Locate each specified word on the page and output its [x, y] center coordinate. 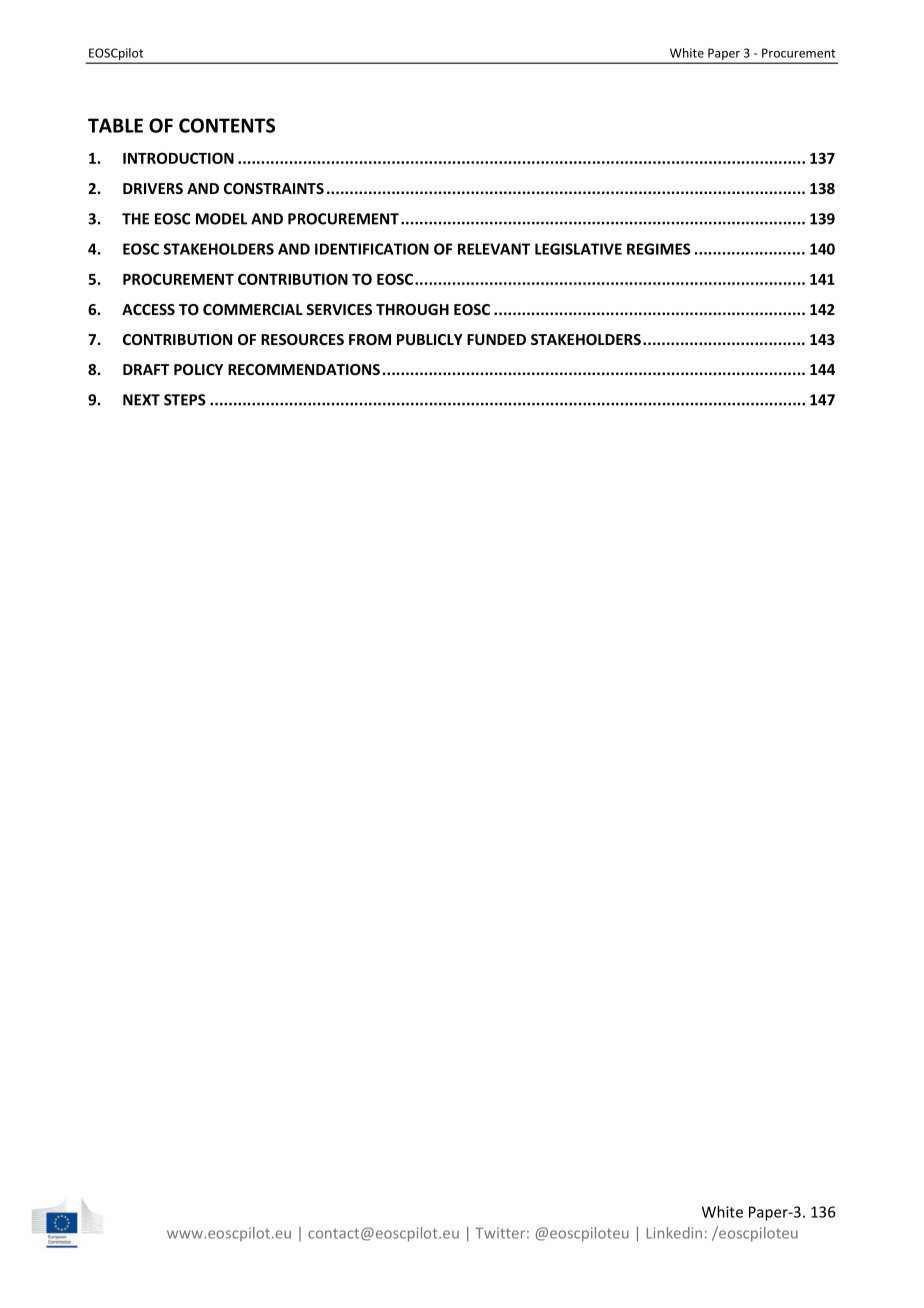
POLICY [198, 369]
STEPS [185, 400]
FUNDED [496, 339]
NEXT [141, 400]
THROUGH [412, 309]
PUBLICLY [430, 339]
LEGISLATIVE [578, 249]
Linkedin [674, 1233]
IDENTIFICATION [372, 249]
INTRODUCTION [178, 158]
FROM [370, 339]
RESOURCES [302, 339]
